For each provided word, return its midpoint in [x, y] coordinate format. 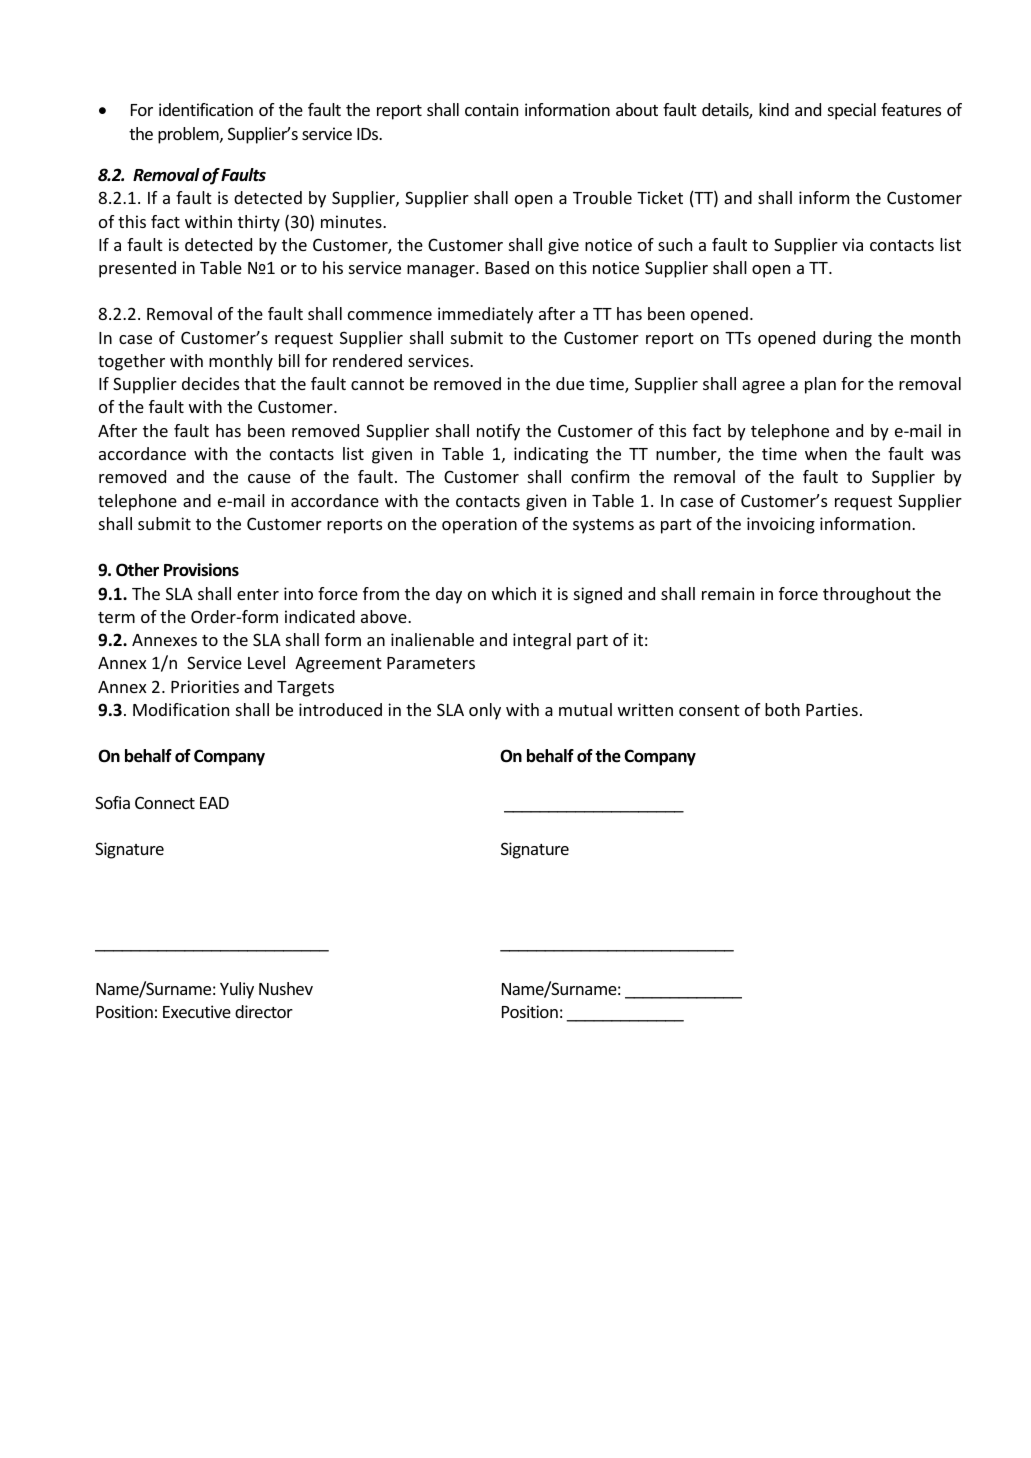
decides [210, 383]
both [782, 709]
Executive [197, 1011]
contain [491, 109]
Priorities [205, 686]
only [485, 711]
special [852, 111]
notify [498, 432]
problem [189, 135]
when [826, 453]
